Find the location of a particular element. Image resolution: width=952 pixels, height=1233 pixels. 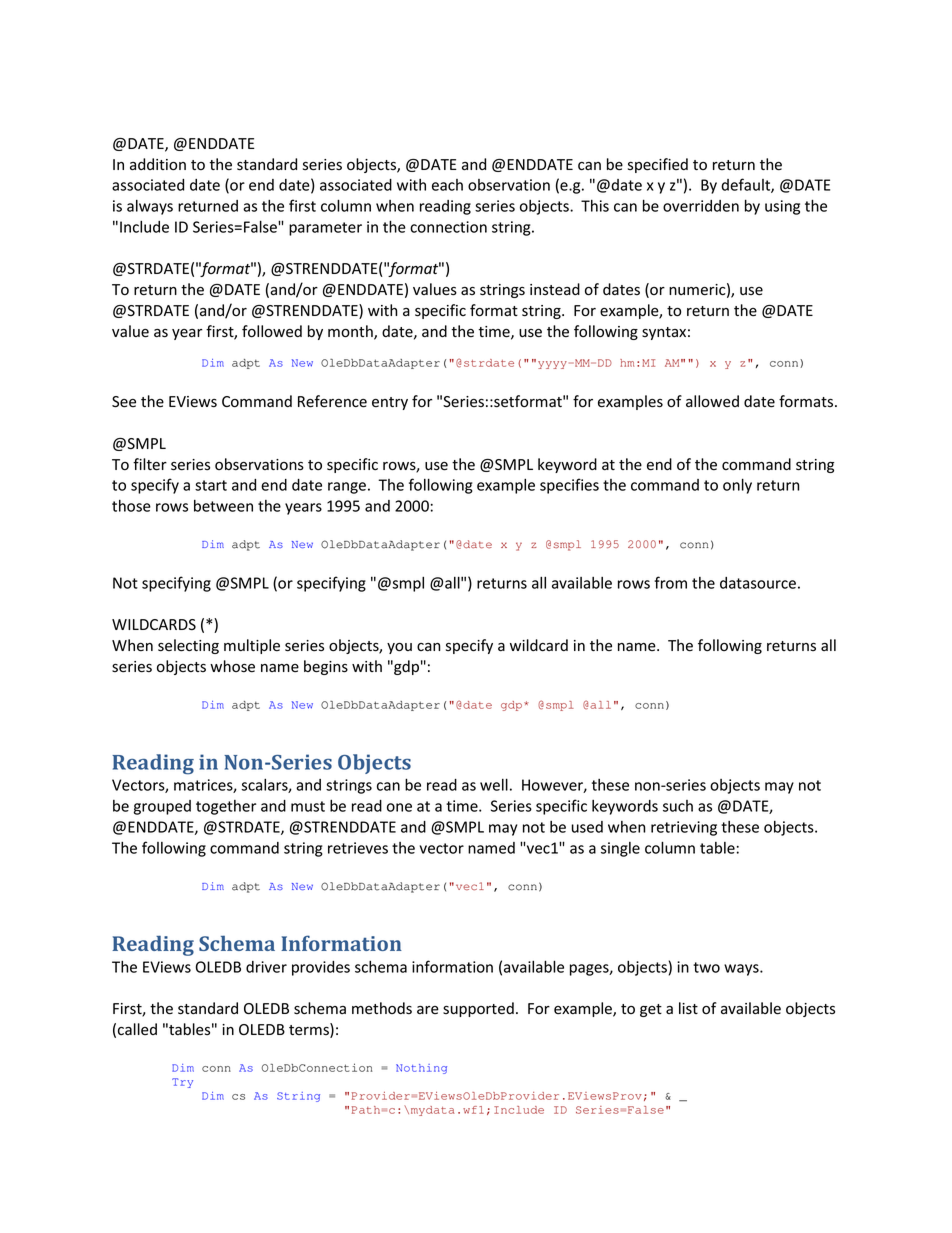

from is located at coordinates (670, 582).
